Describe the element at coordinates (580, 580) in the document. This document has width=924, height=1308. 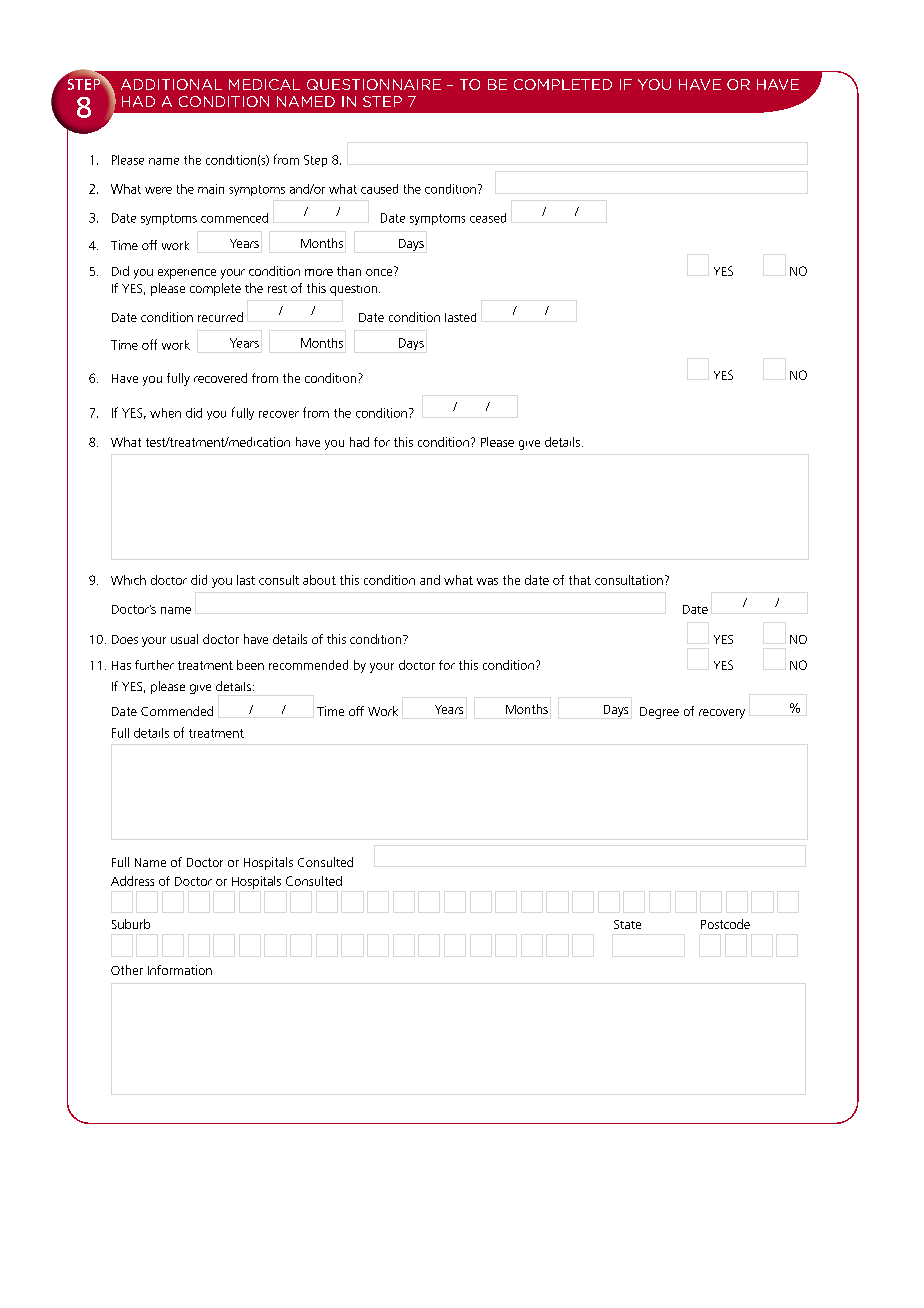
I see `that` at that location.
